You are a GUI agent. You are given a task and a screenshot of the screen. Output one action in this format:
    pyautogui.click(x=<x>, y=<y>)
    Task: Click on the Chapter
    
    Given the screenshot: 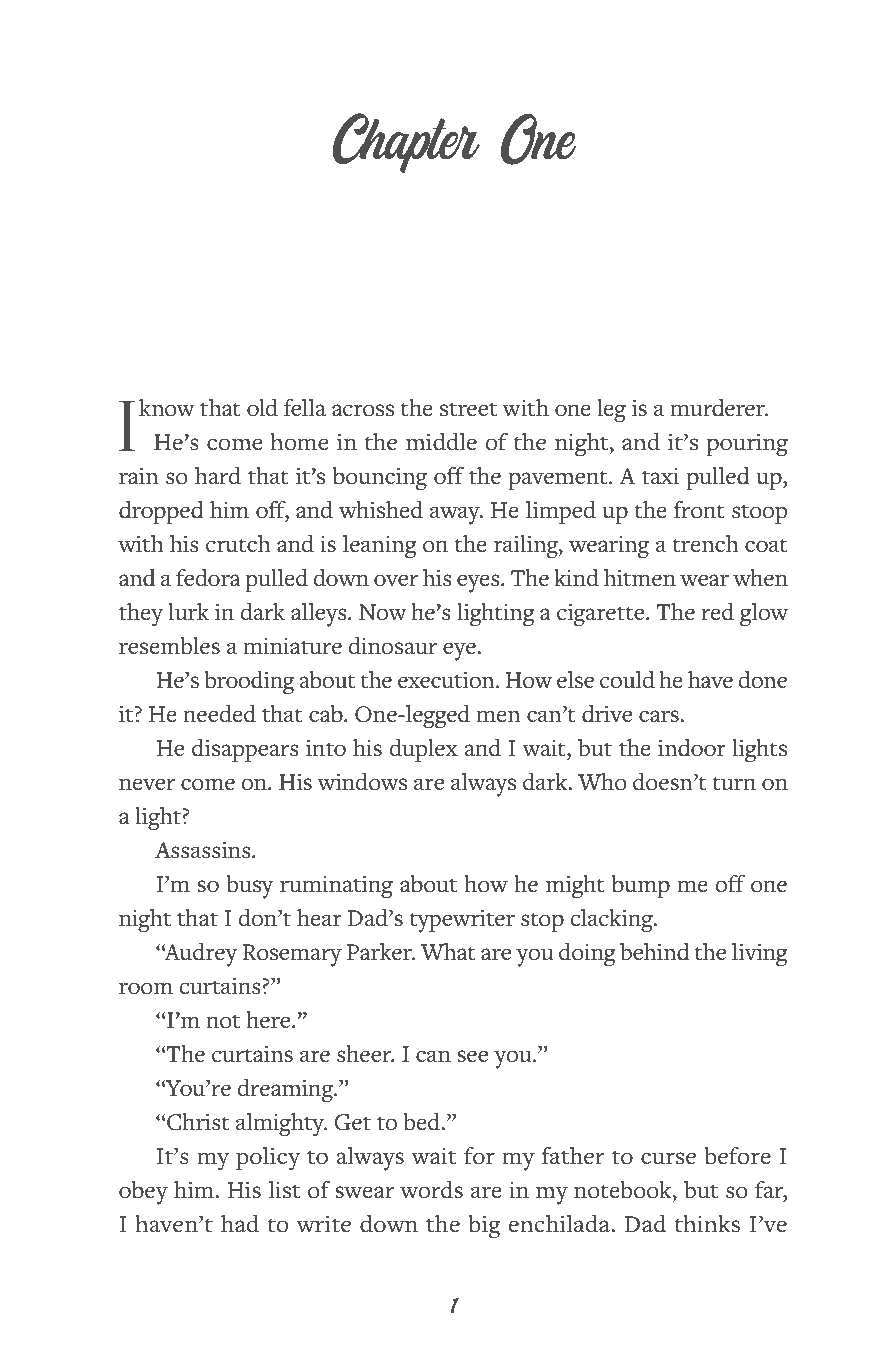 What is the action you would take?
    pyautogui.click(x=406, y=143)
